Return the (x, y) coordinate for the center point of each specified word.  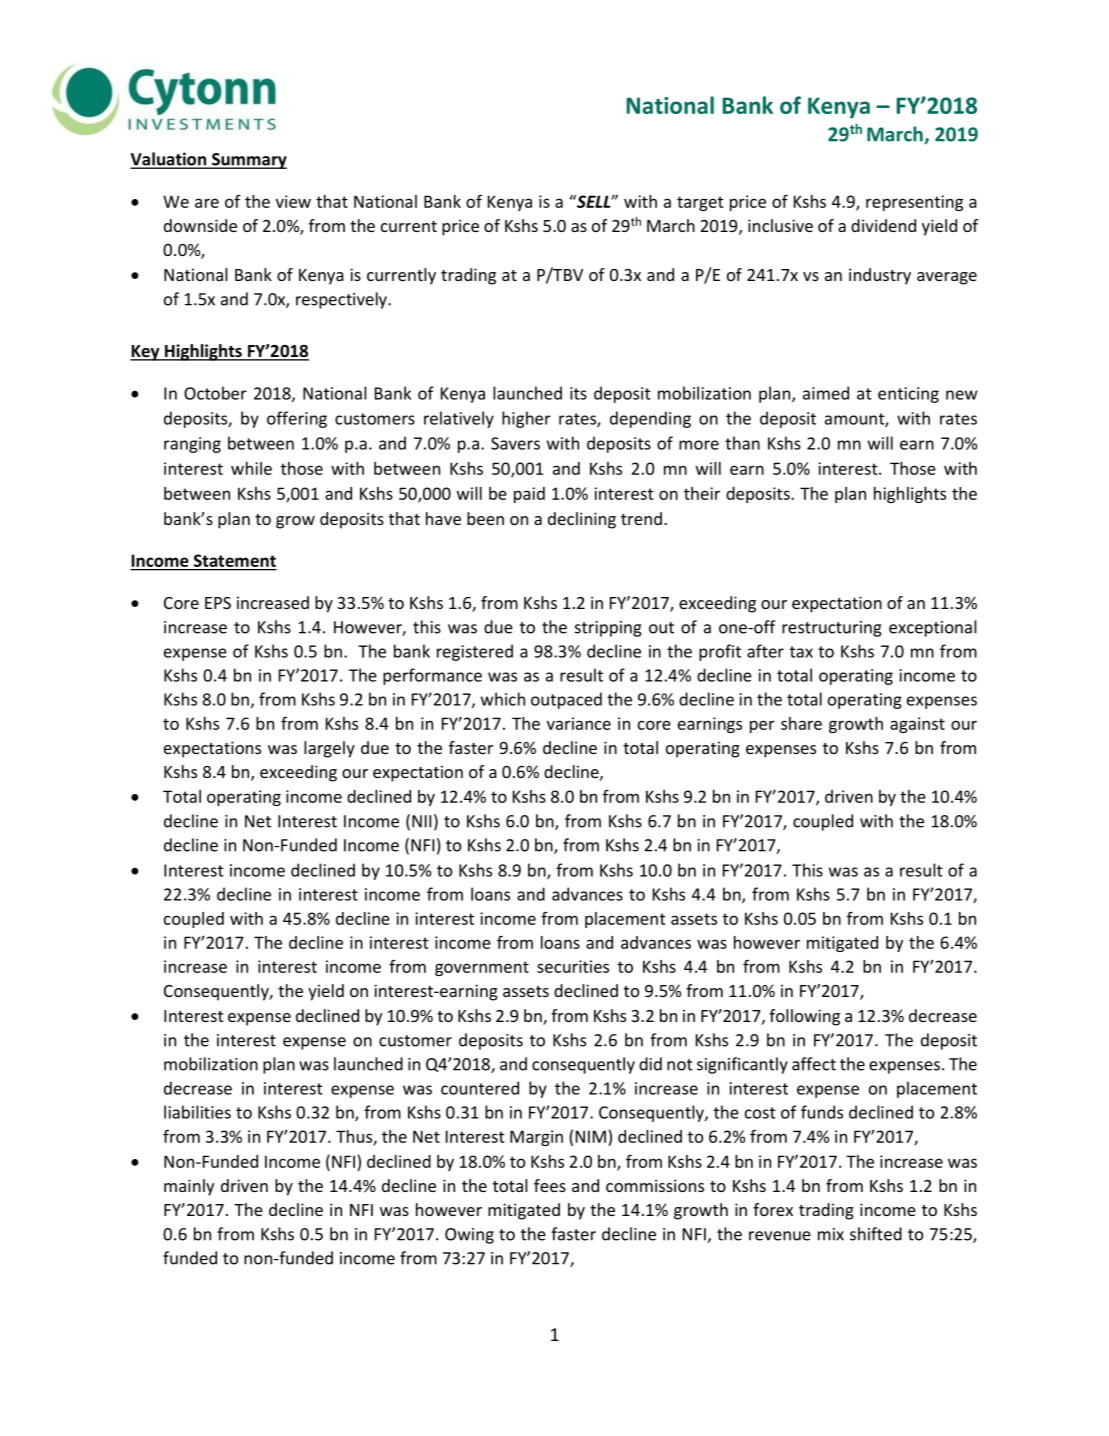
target (700, 203)
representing (914, 203)
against (917, 725)
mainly (189, 1187)
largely (329, 749)
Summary (248, 161)
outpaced (566, 700)
